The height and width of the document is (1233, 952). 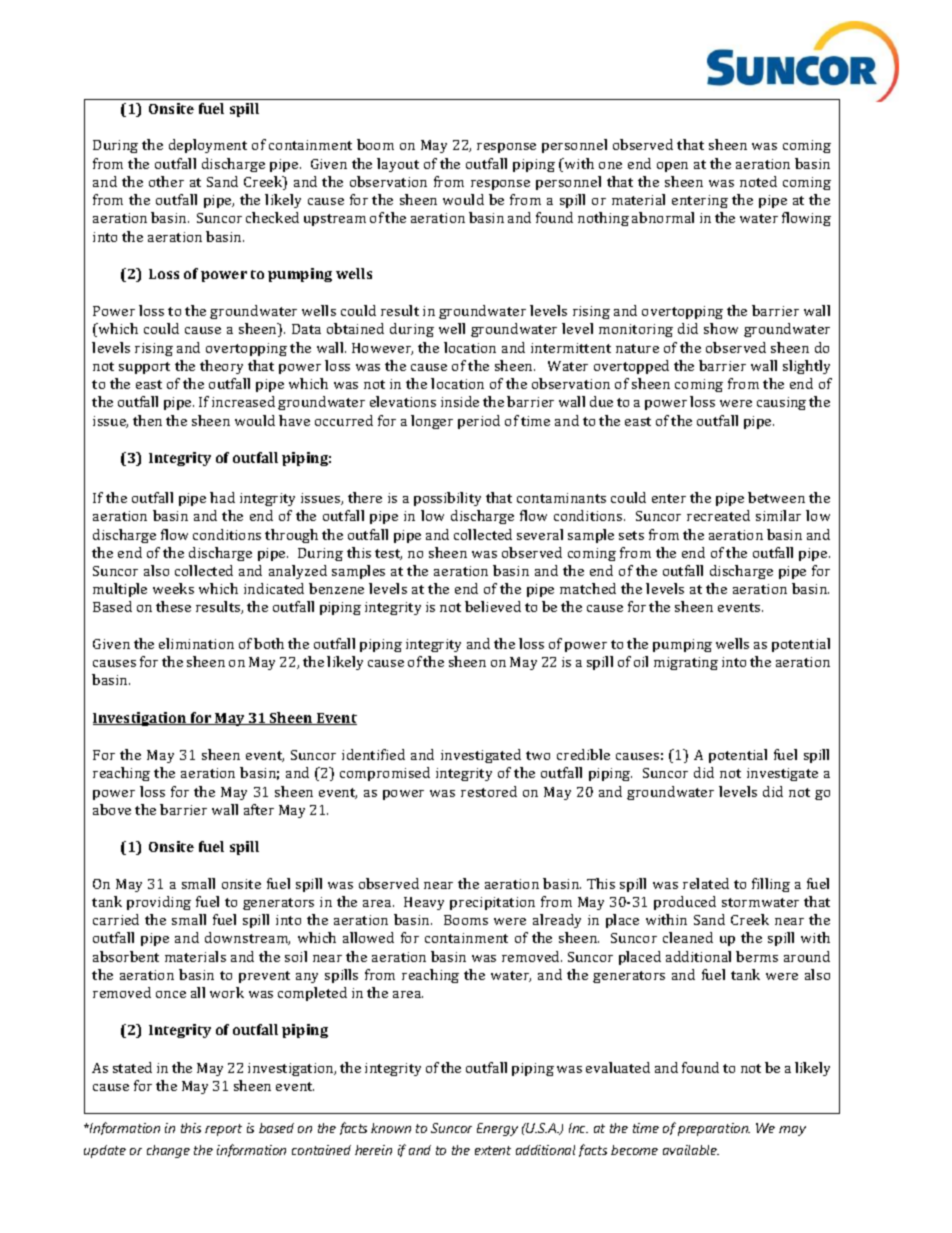 What do you see at coordinates (758, 181) in the document?
I see `noted` at bounding box center [758, 181].
